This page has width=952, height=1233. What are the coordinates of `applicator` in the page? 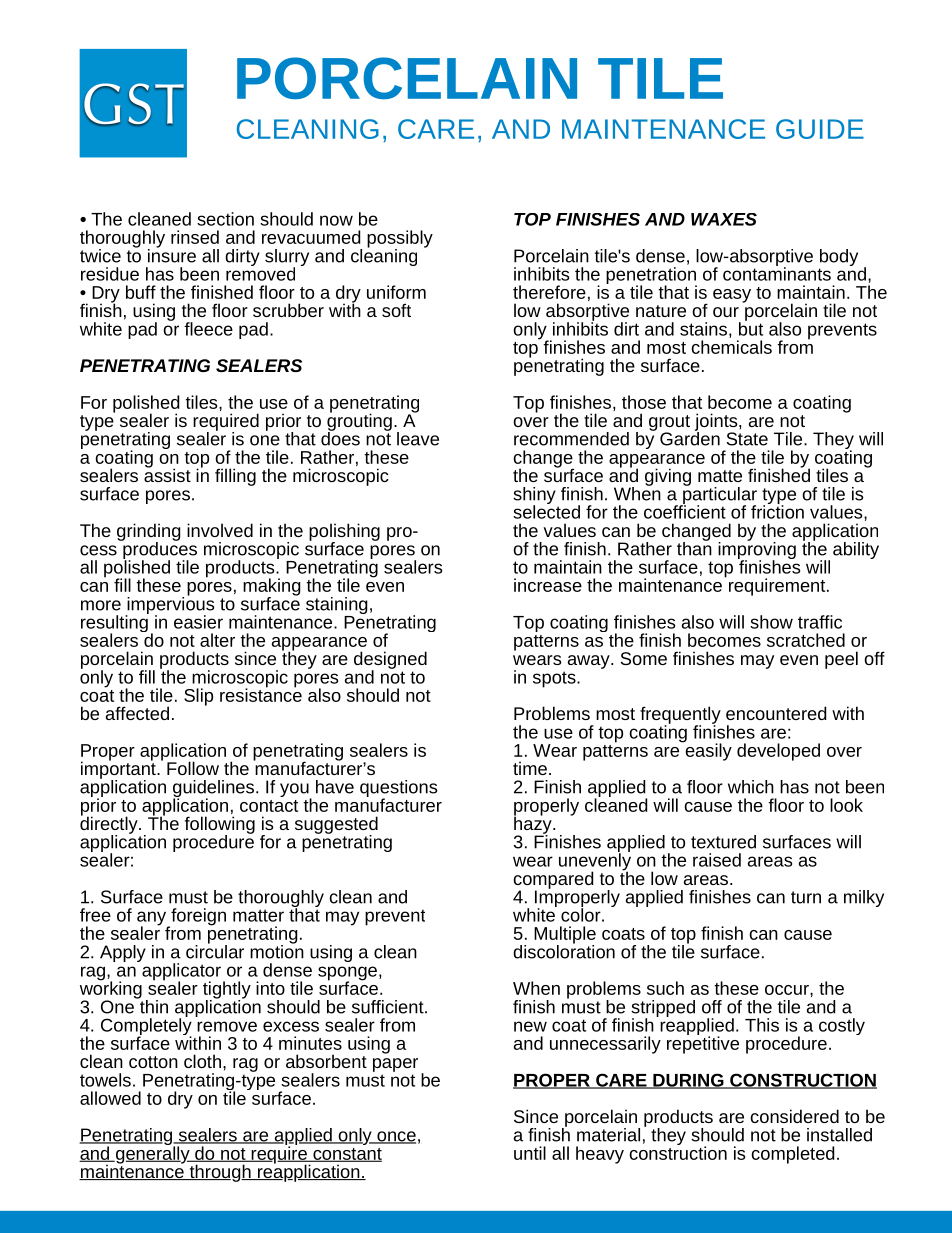 It's located at (181, 973).
